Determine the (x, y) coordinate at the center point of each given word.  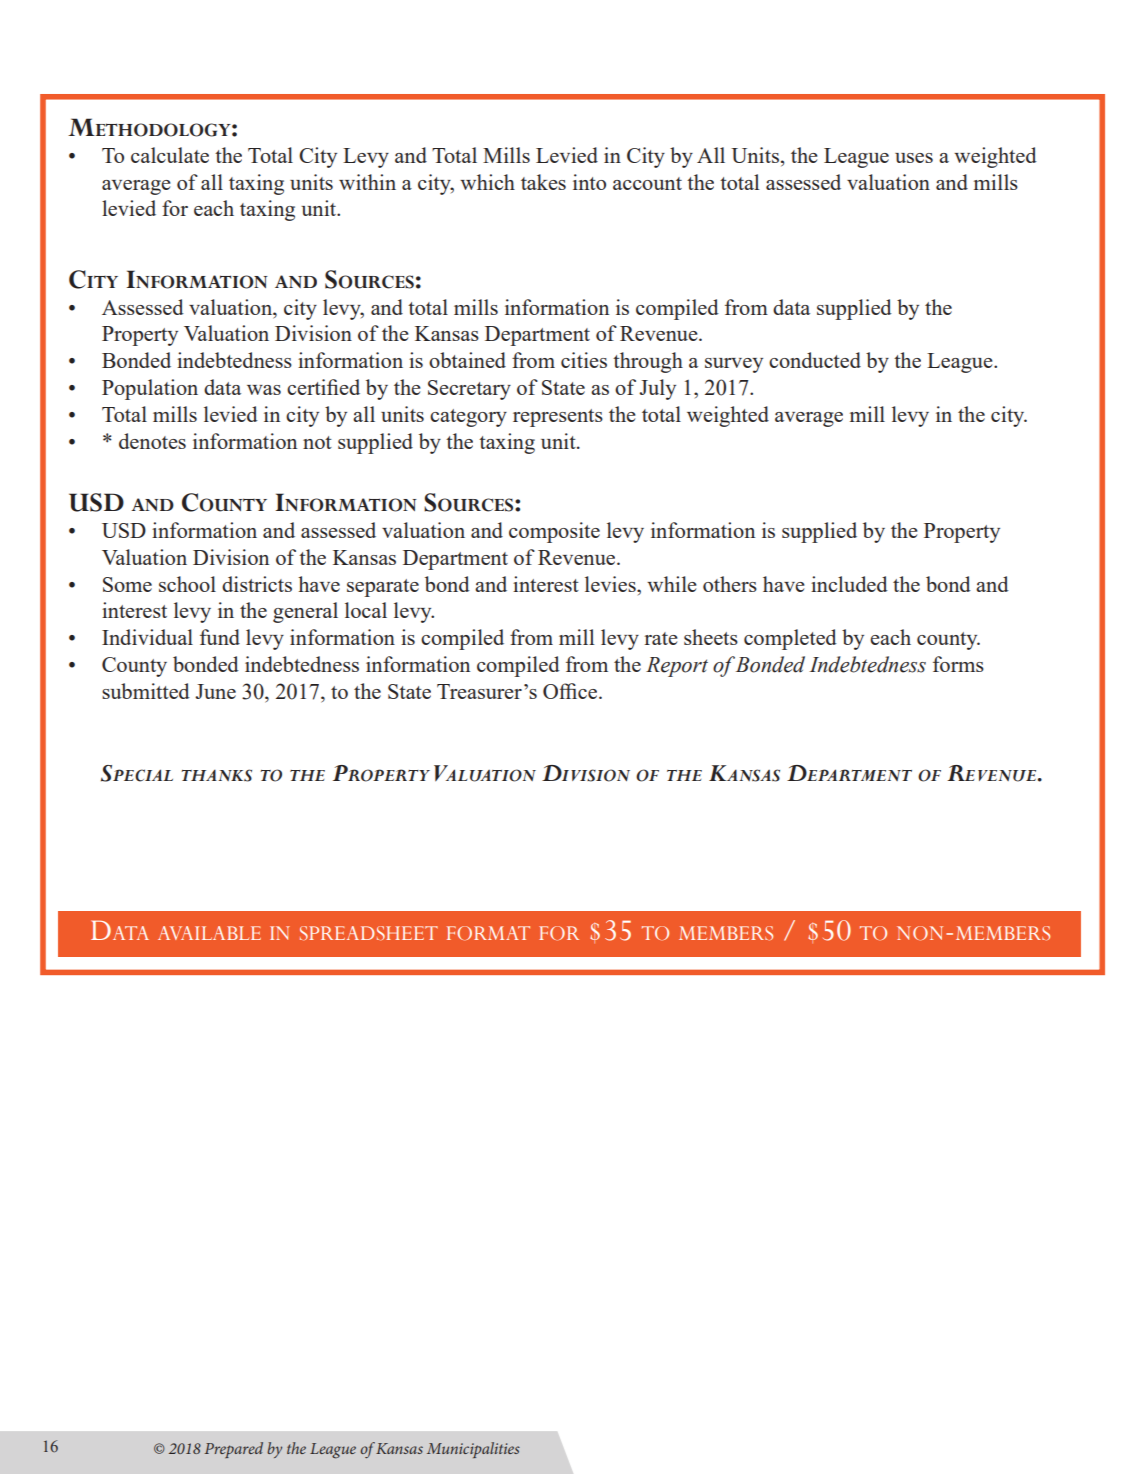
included (849, 584)
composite (554, 532)
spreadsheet (369, 933)
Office (571, 691)
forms (958, 664)
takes (543, 182)
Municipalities (473, 1450)
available (209, 933)
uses (914, 158)
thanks (216, 775)
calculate (170, 155)
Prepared (233, 1450)
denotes (152, 441)
